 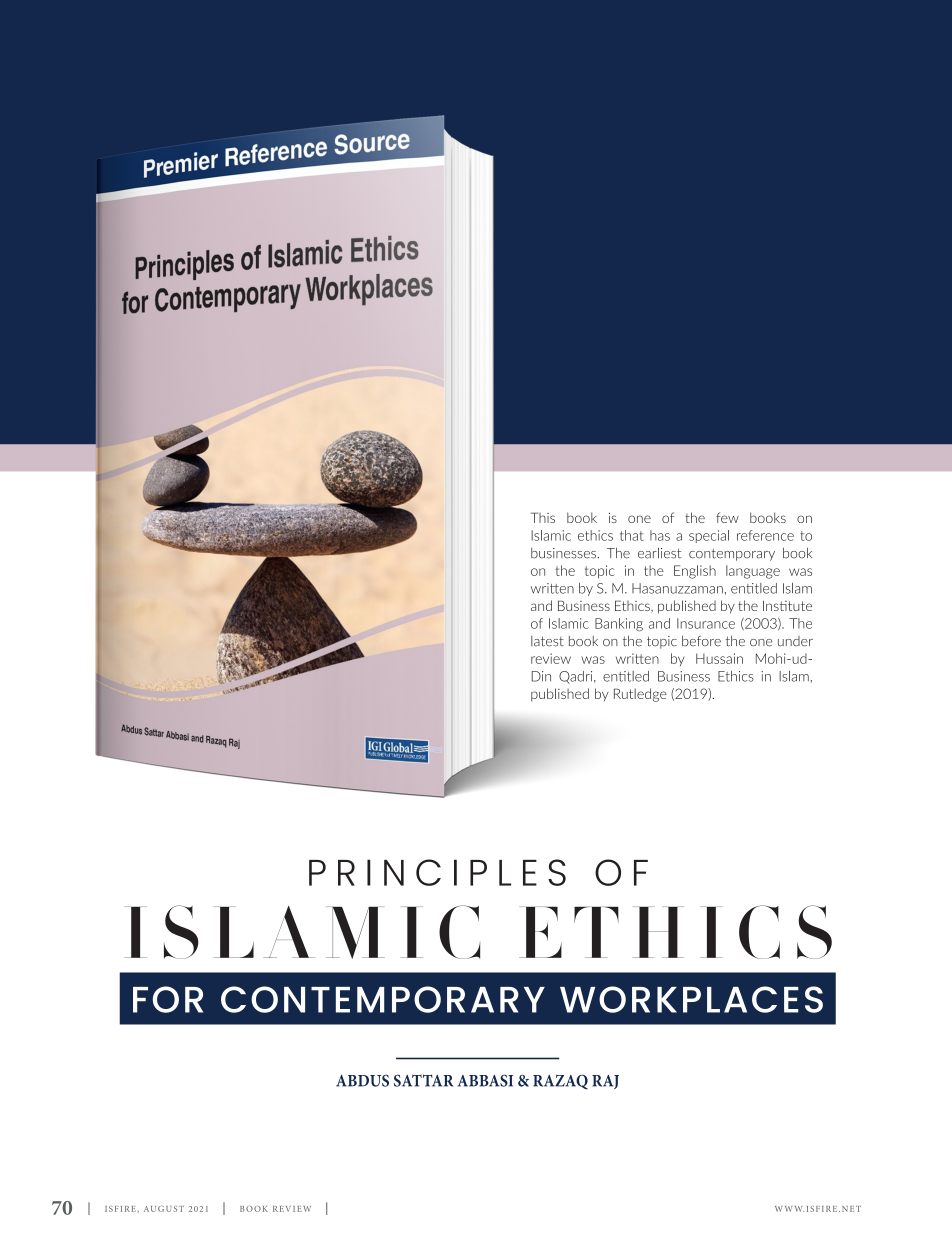 I want to click on latest, so click(x=547, y=641).
